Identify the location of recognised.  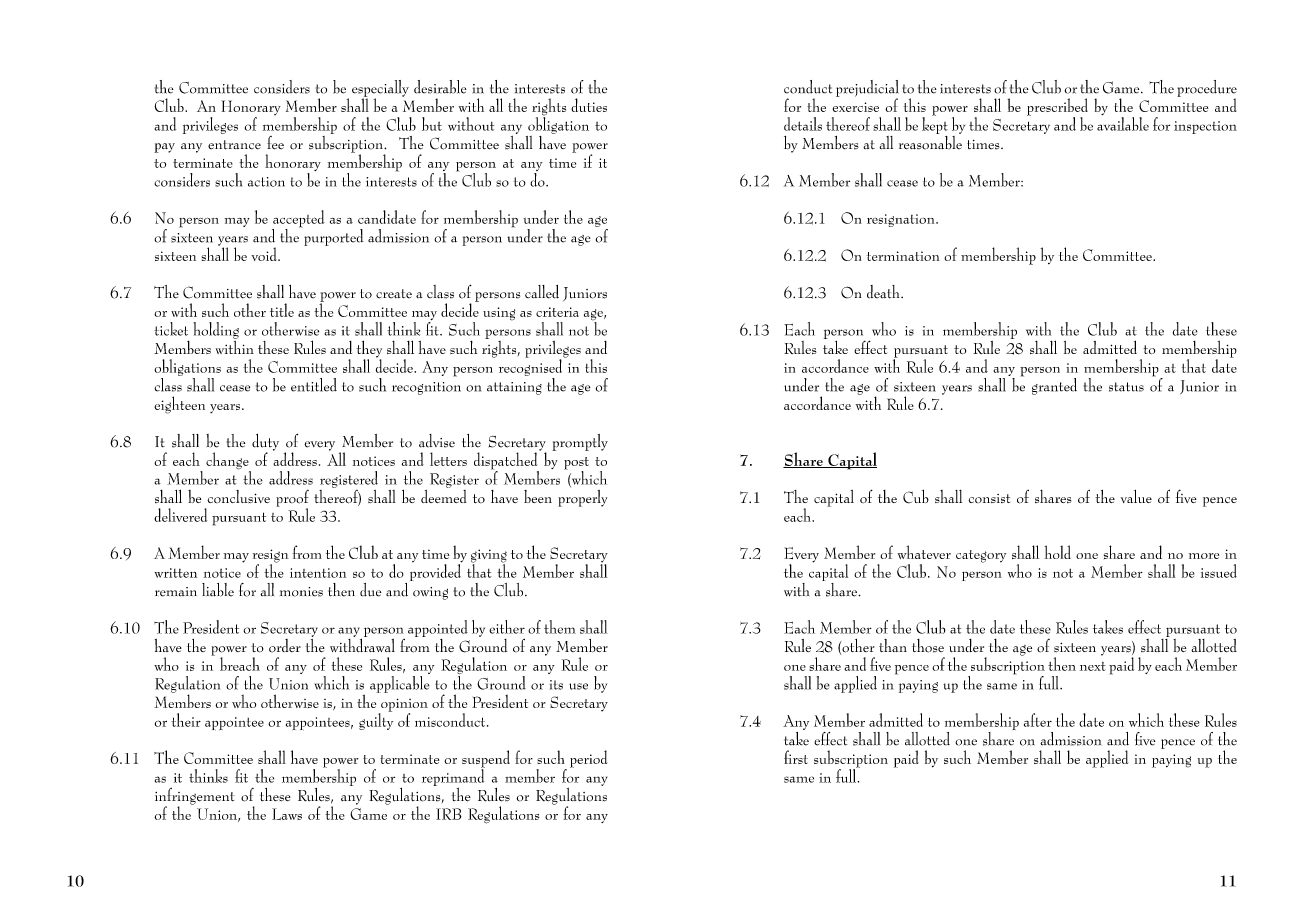
(532, 368).
